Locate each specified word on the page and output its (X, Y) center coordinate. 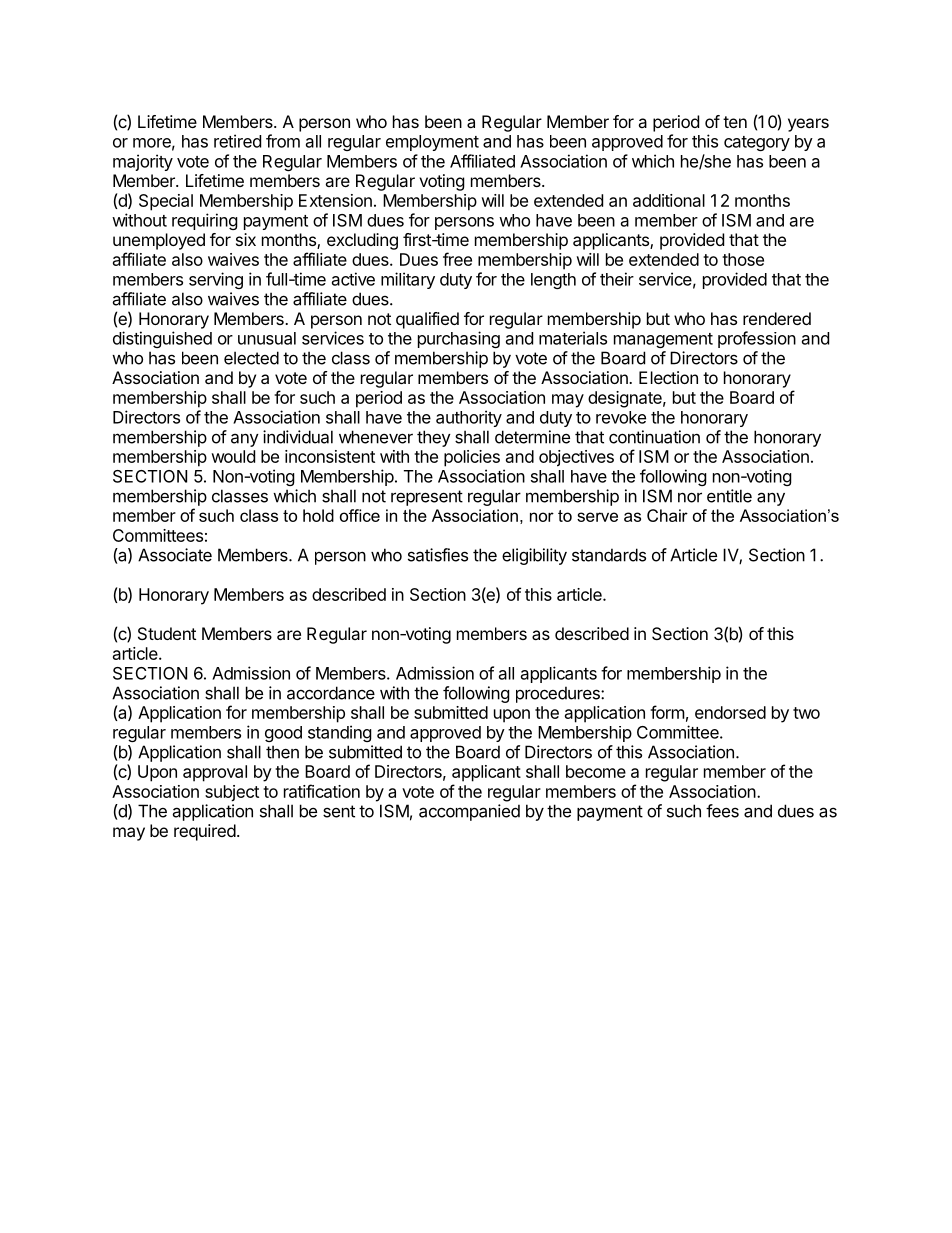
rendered (777, 318)
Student (167, 633)
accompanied (469, 812)
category (757, 143)
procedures (559, 694)
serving (216, 280)
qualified (427, 320)
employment (432, 143)
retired (237, 141)
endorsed (730, 712)
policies (472, 458)
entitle (729, 496)
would (233, 456)
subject (232, 793)
